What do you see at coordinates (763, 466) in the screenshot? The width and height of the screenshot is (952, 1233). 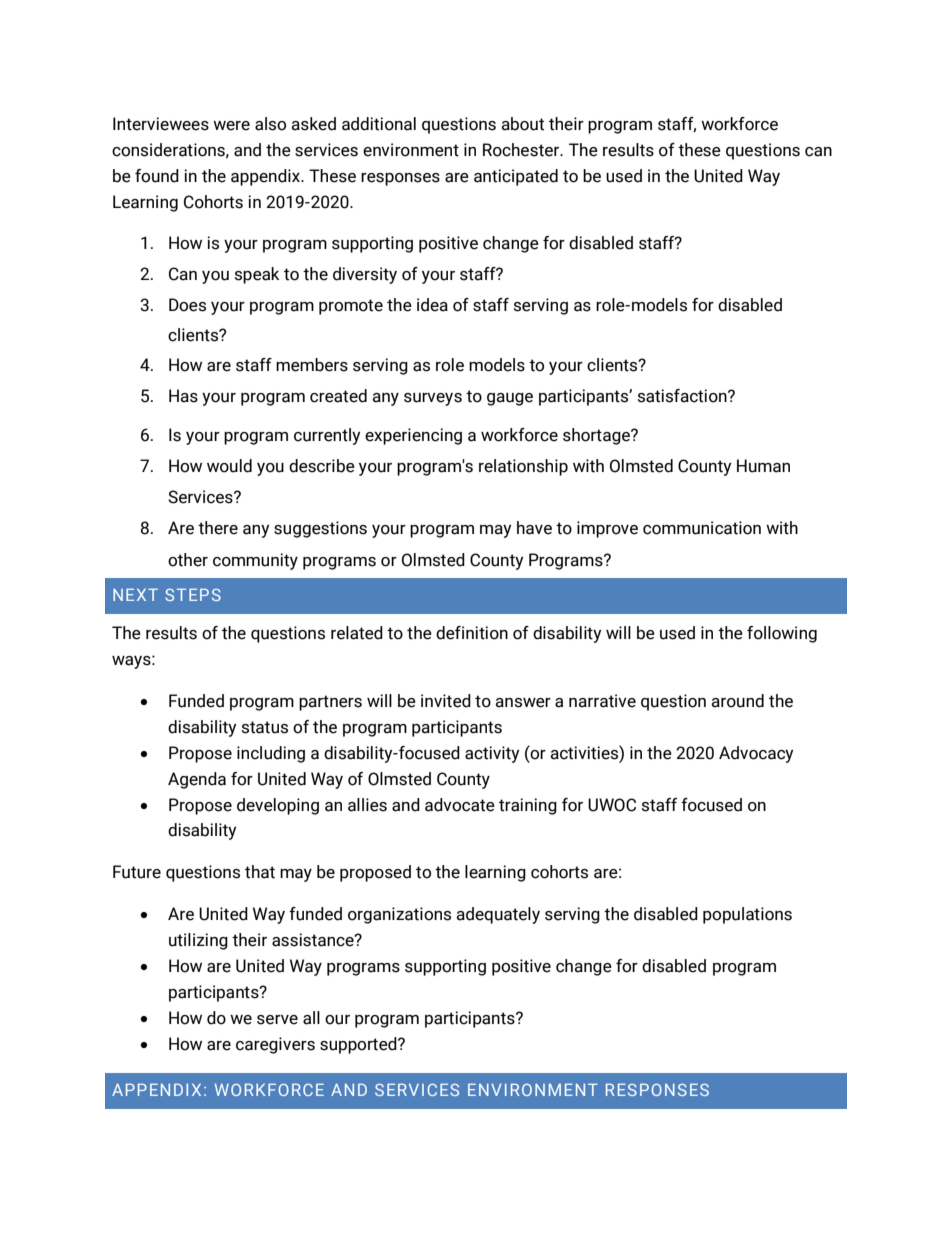 I see `Human` at bounding box center [763, 466].
